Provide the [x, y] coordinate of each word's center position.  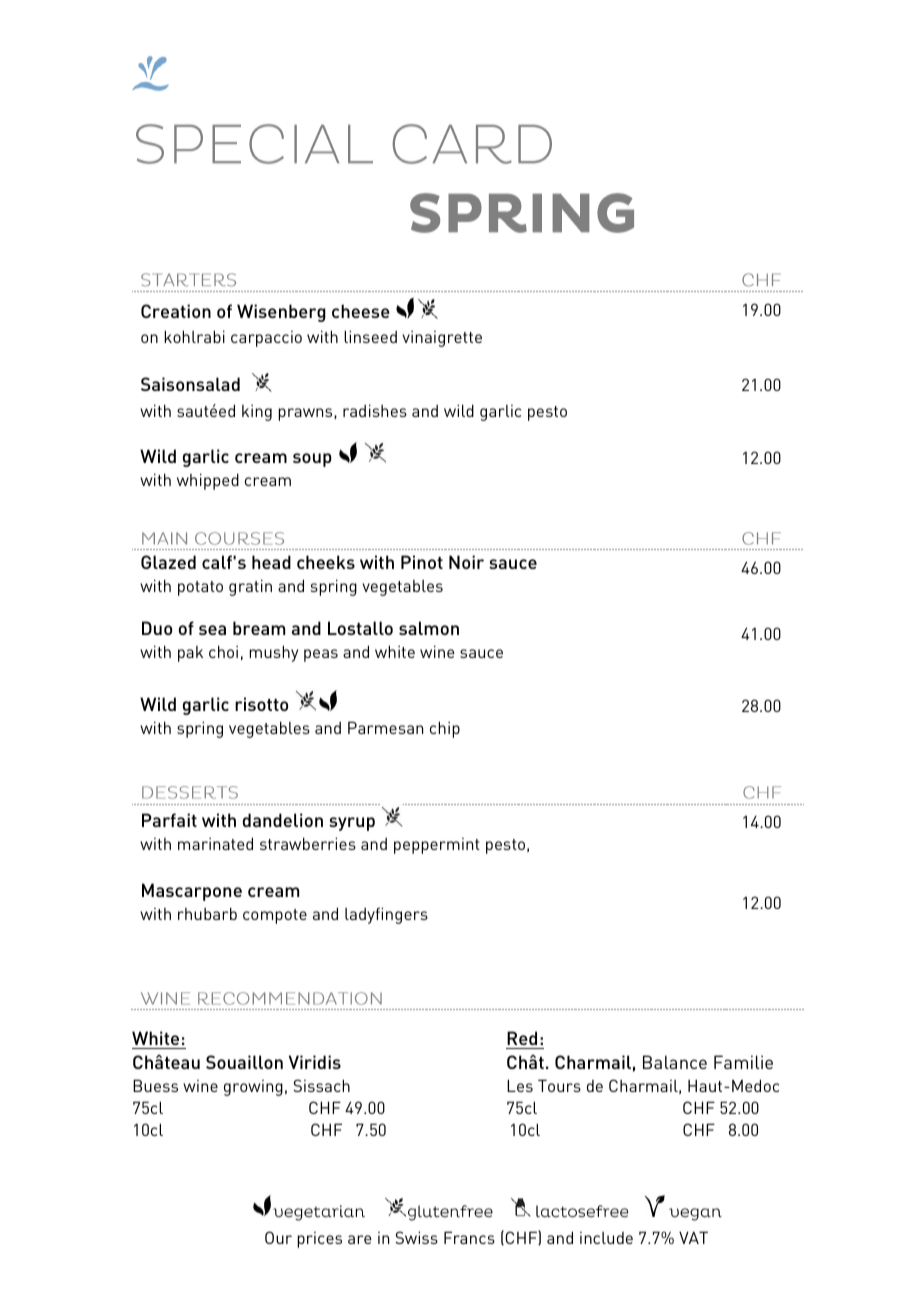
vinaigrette [442, 338]
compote [275, 916]
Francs [469, 1237]
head [271, 562]
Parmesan [385, 727]
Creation [176, 311]
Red [522, 1038]
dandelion [283, 820]
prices [319, 1240]
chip [445, 729]
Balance [675, 1062]
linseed [370, 336]
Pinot [422, 562]
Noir [466, 562]
